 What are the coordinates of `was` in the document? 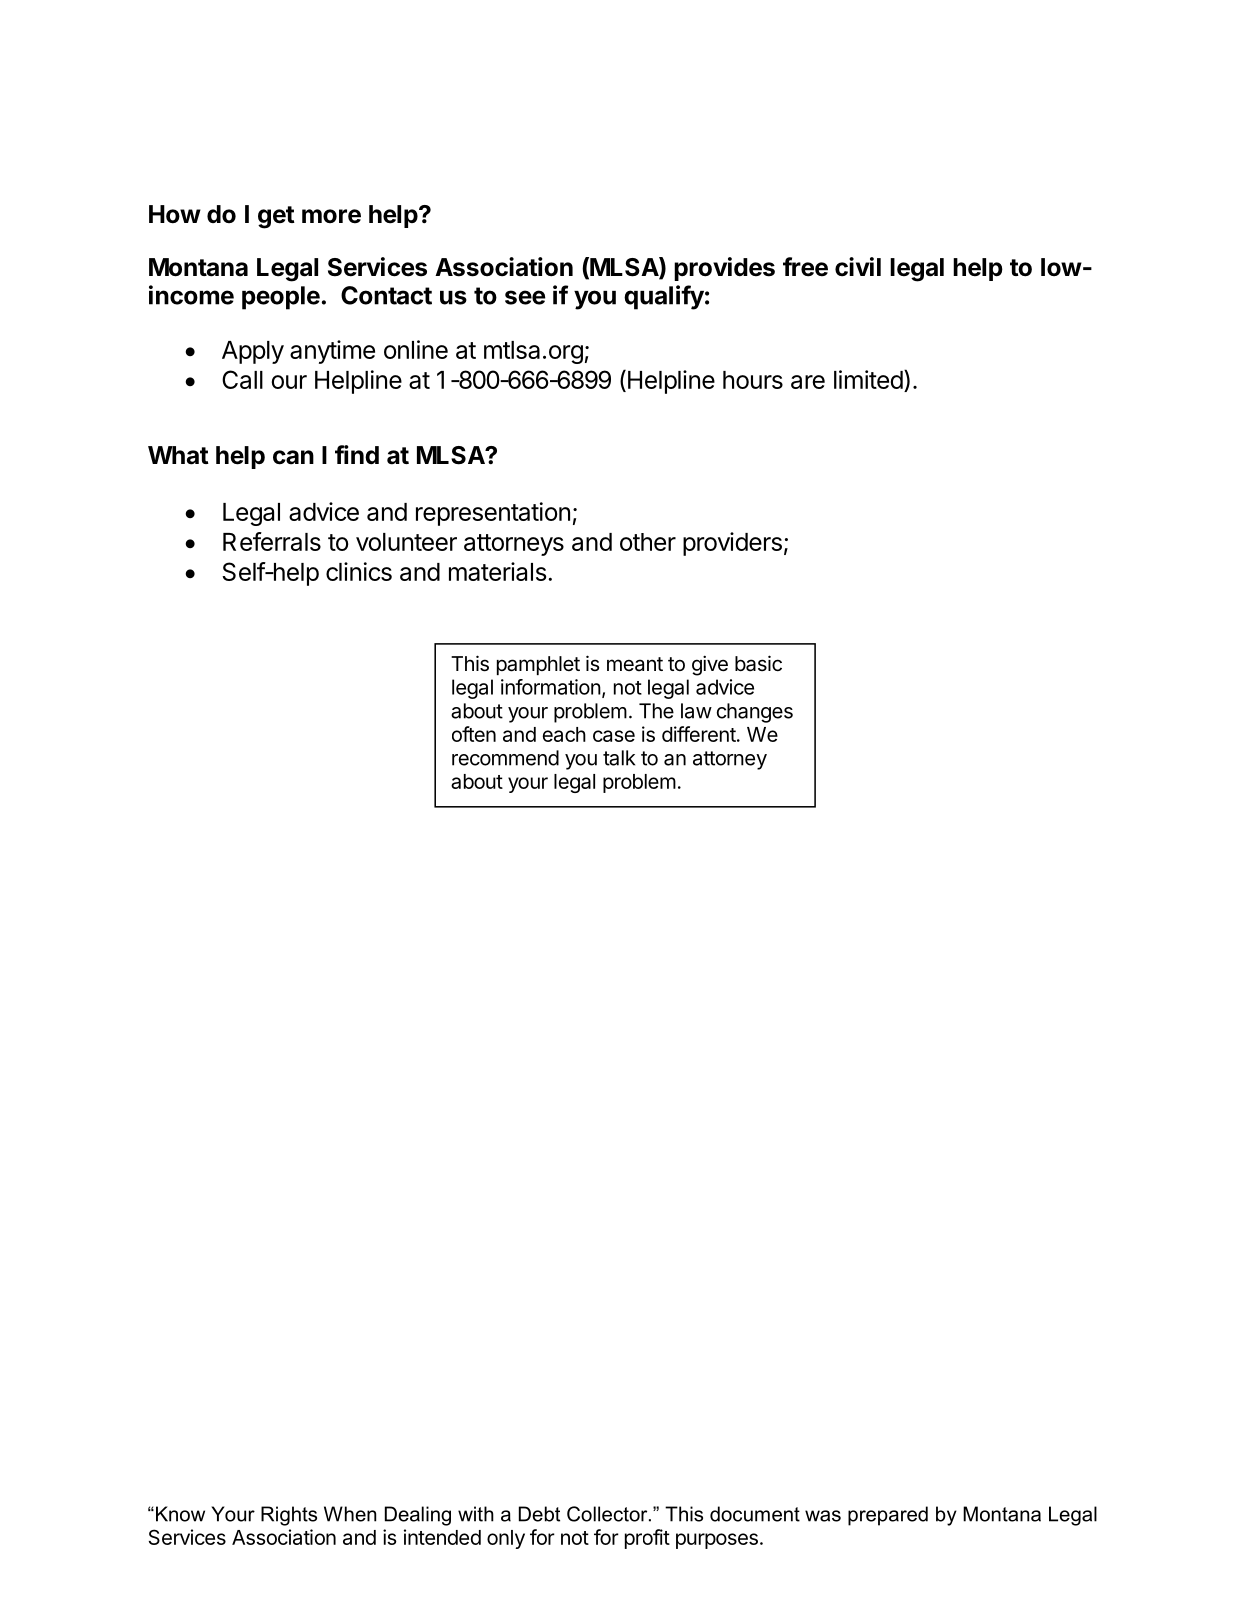 It's located at (823, 1516).
